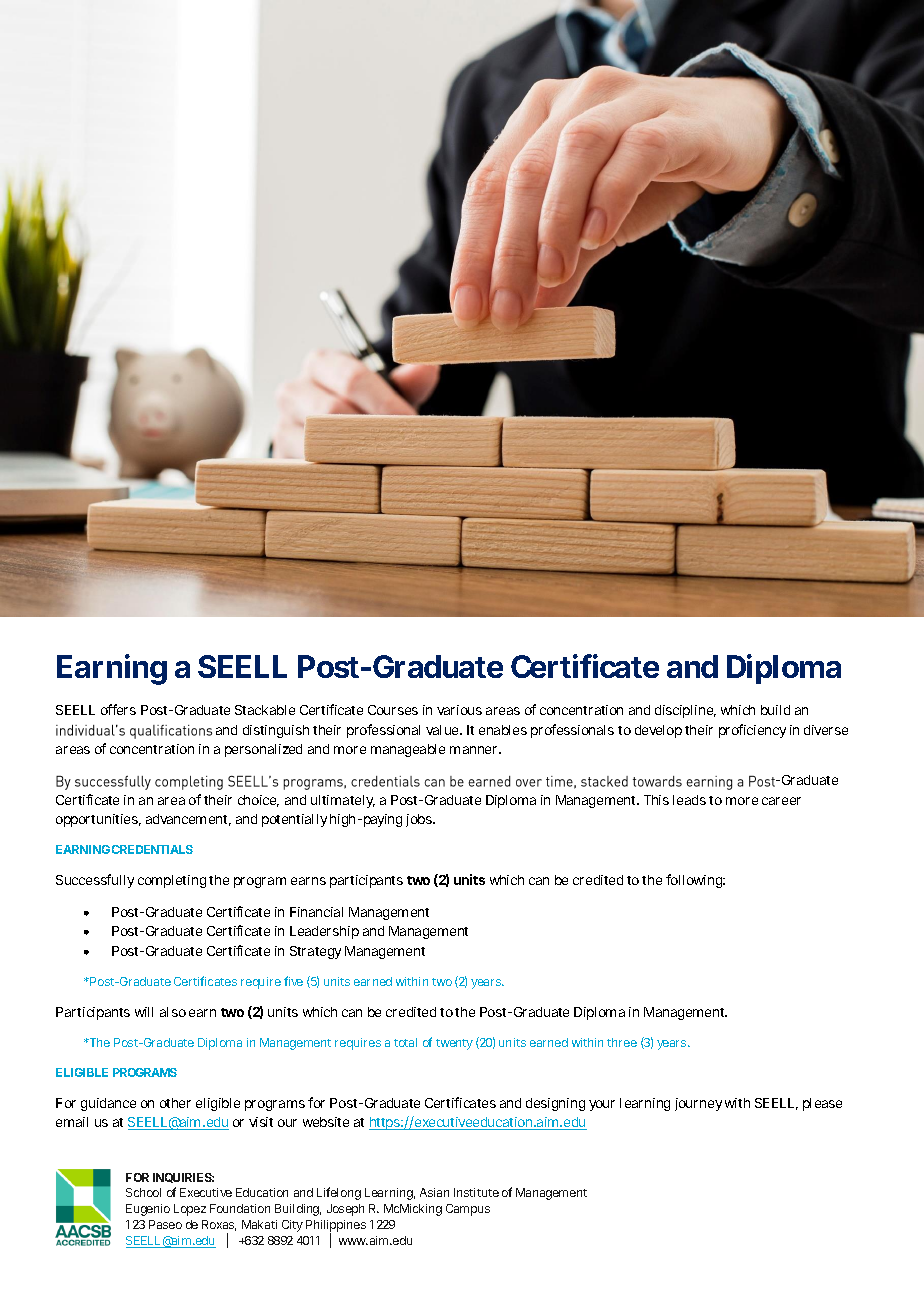  Describe the element at coordinates (476, 1192) in the screenshot. I see `Institute` at that location.
